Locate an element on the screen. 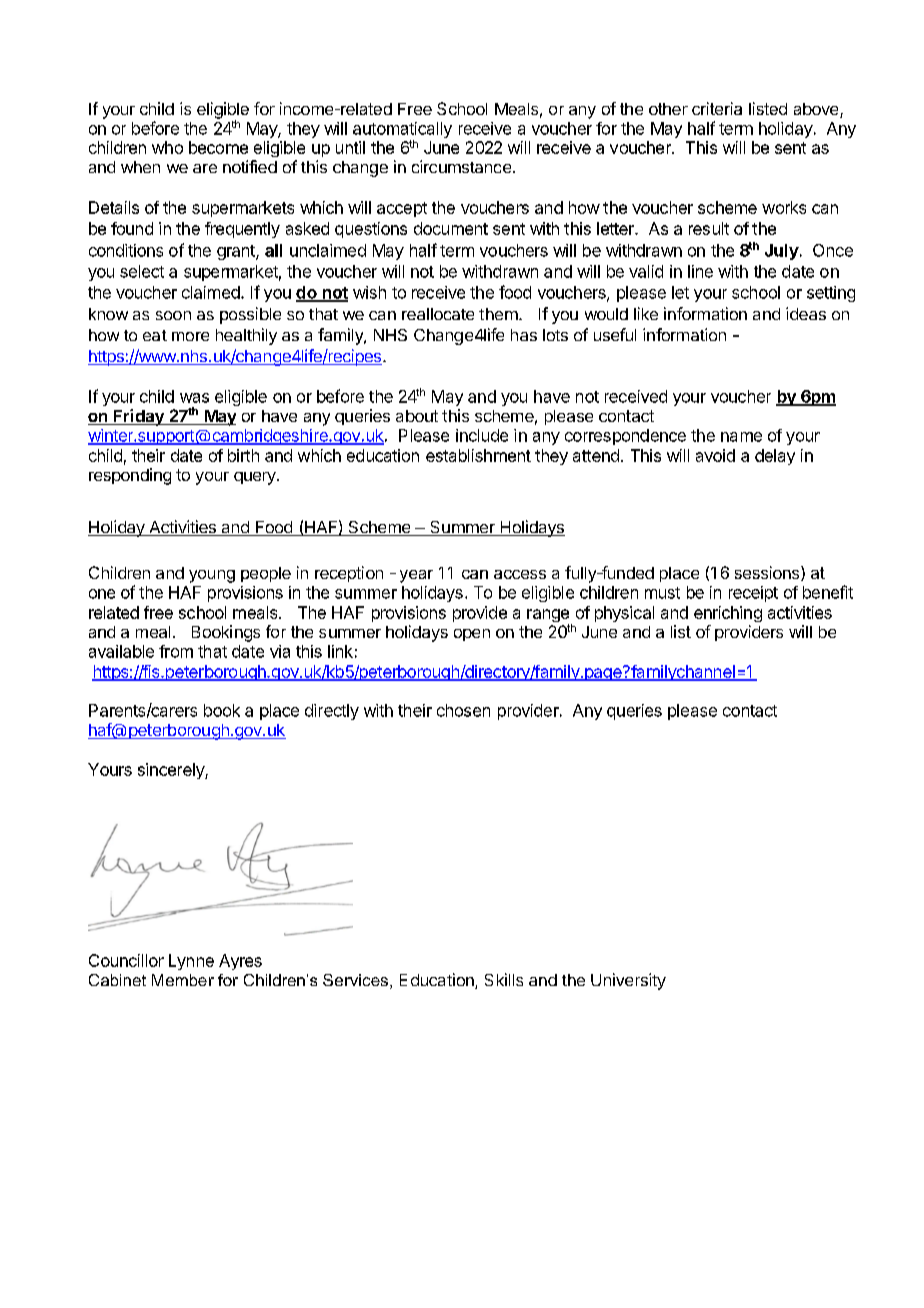 This screenshot has width=924, height=1308. circumstance is located at coordinates (461, 166).
